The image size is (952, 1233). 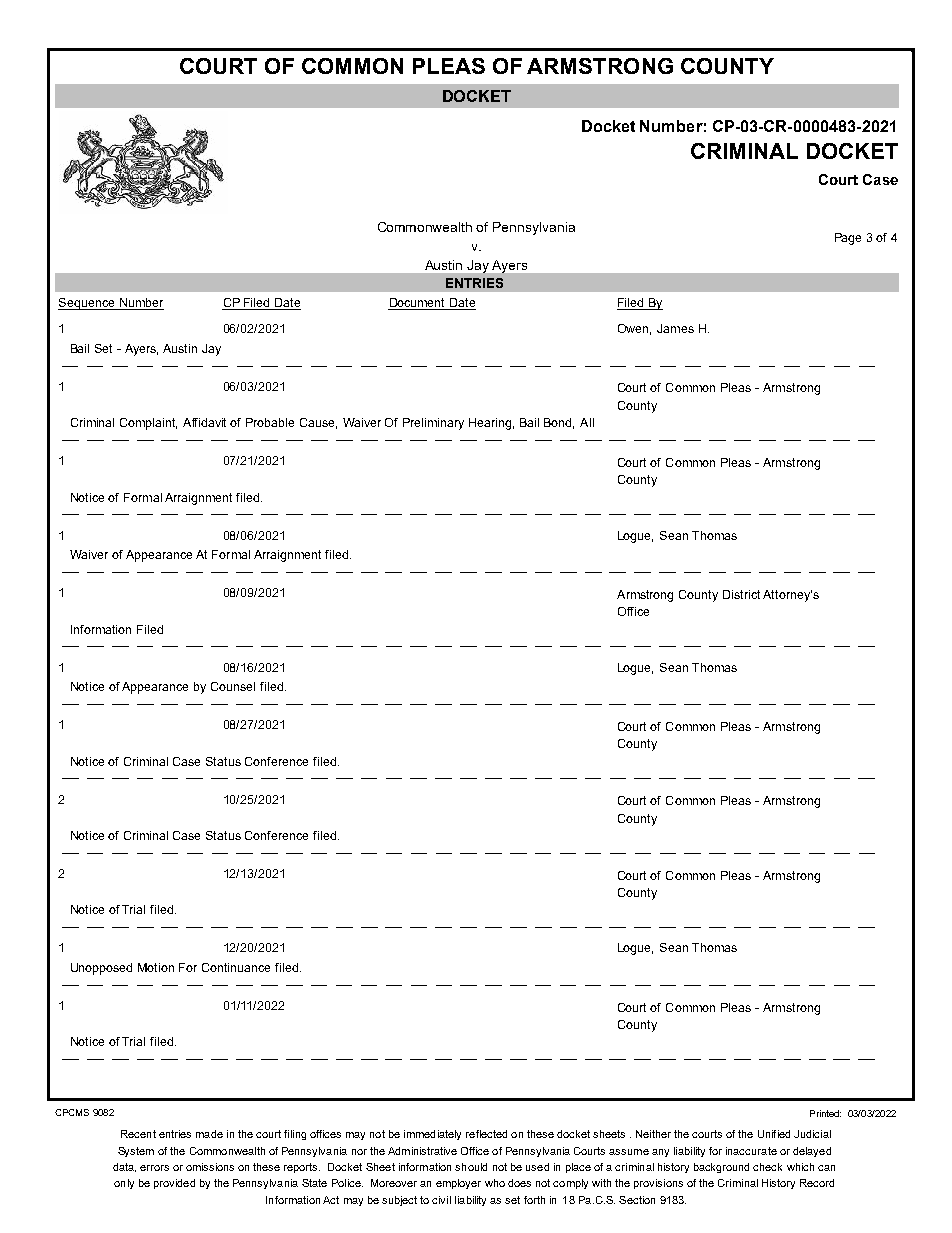 I want to click on District, so click(x=741, y=594).
